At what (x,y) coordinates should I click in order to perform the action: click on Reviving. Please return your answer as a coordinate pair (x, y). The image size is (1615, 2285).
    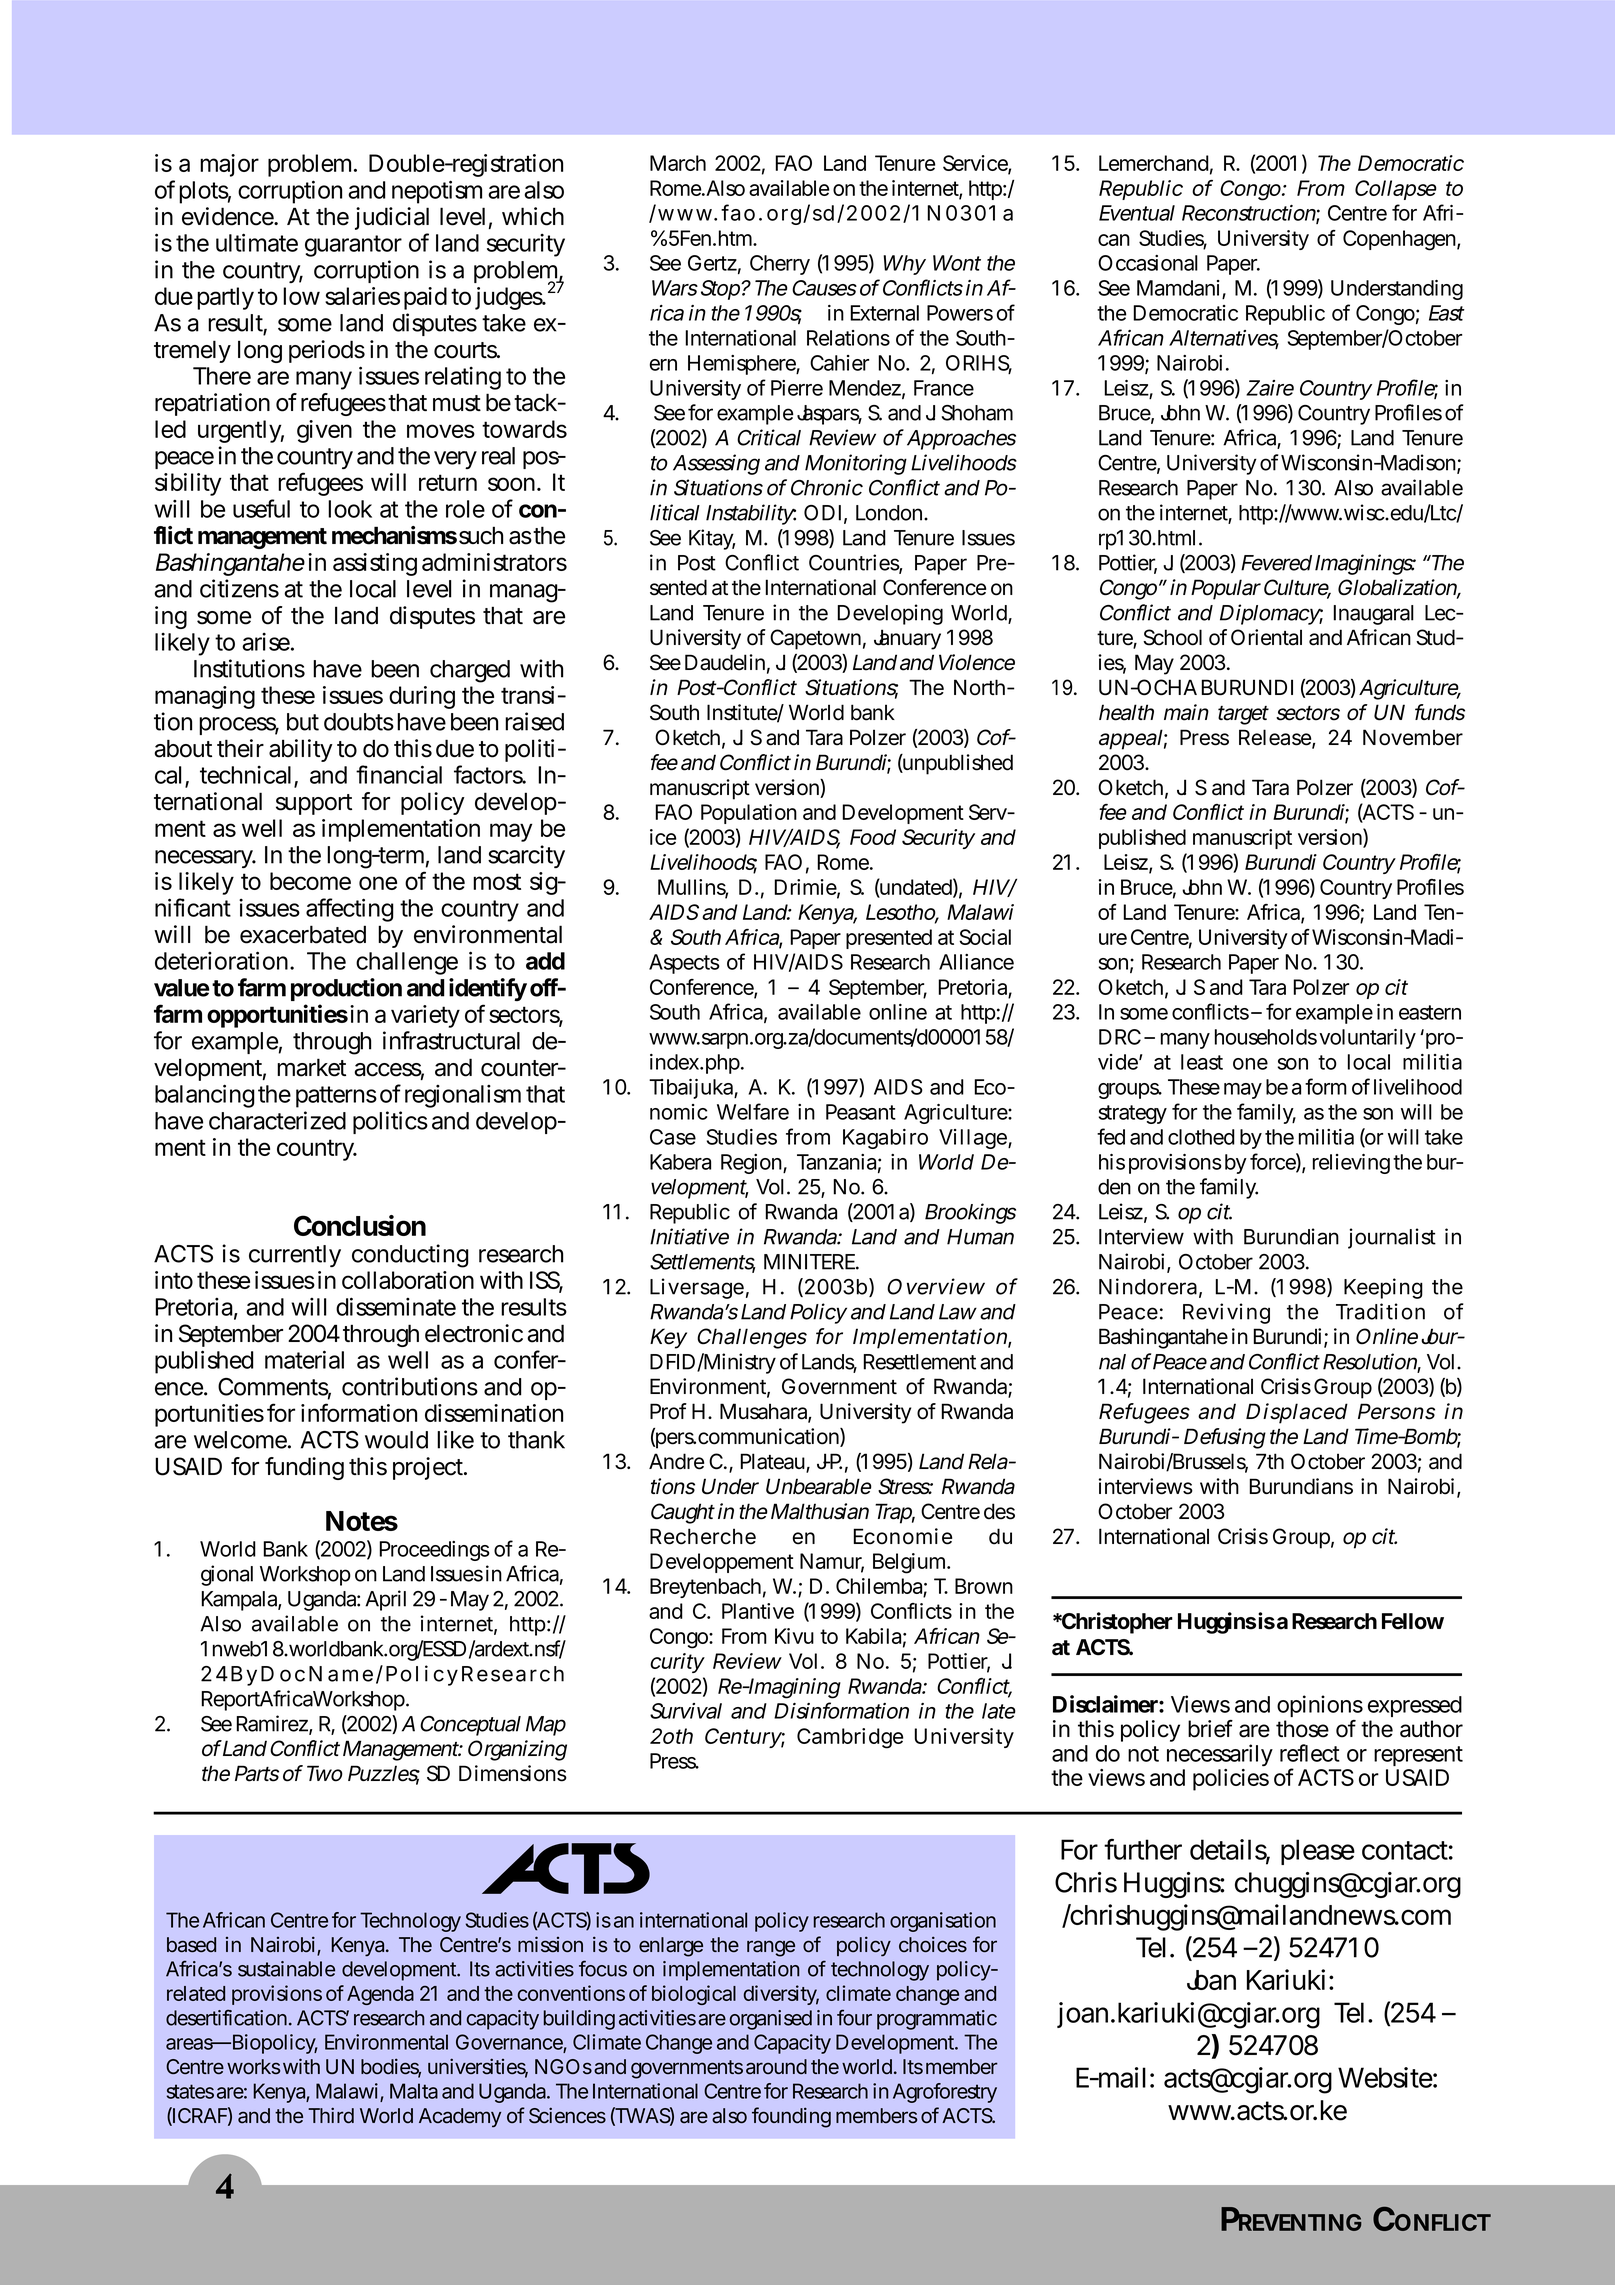
    Looking at the image, I should click on (1226, 1313).
